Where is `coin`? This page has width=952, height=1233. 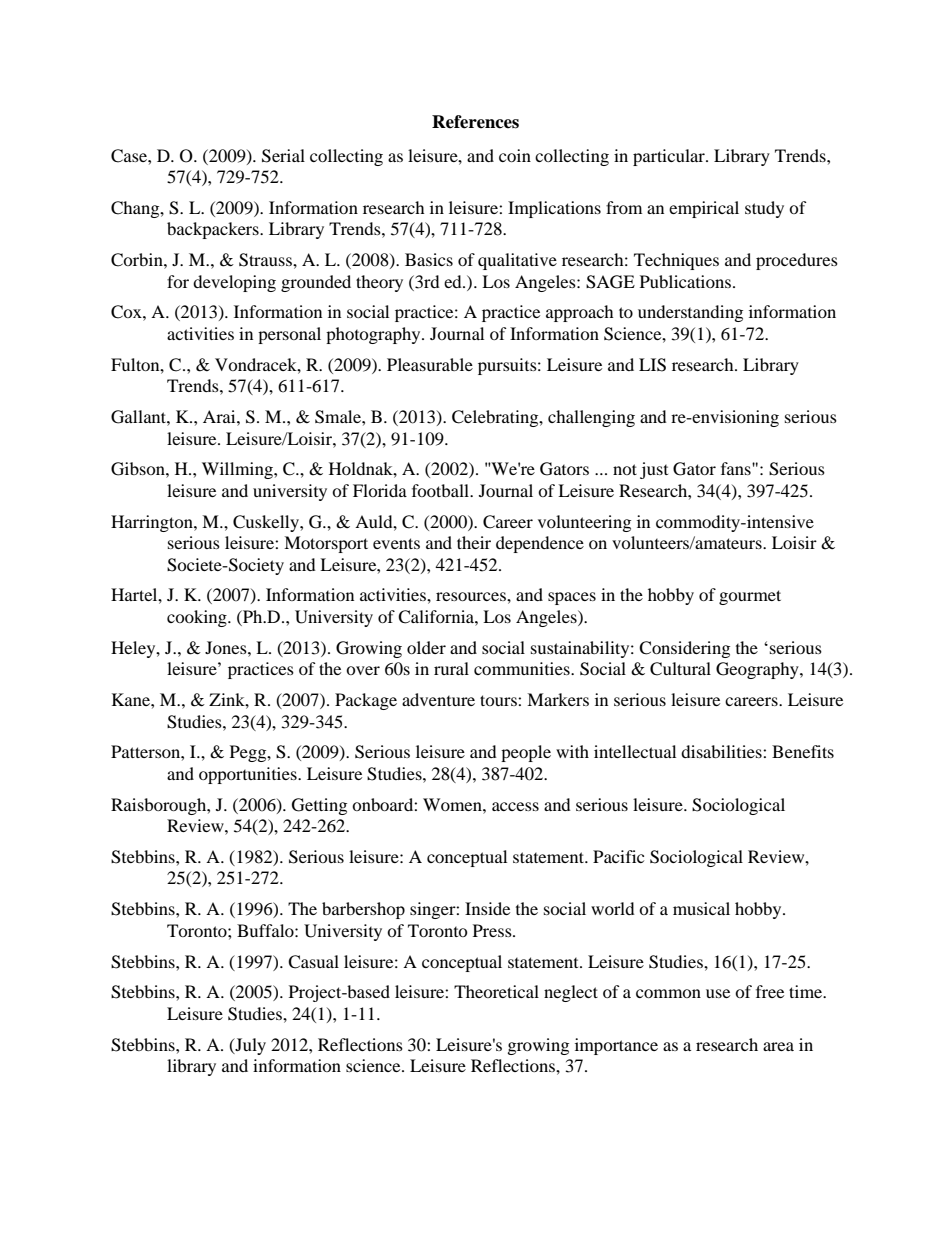 coin is located at coordinates (515, 155).
